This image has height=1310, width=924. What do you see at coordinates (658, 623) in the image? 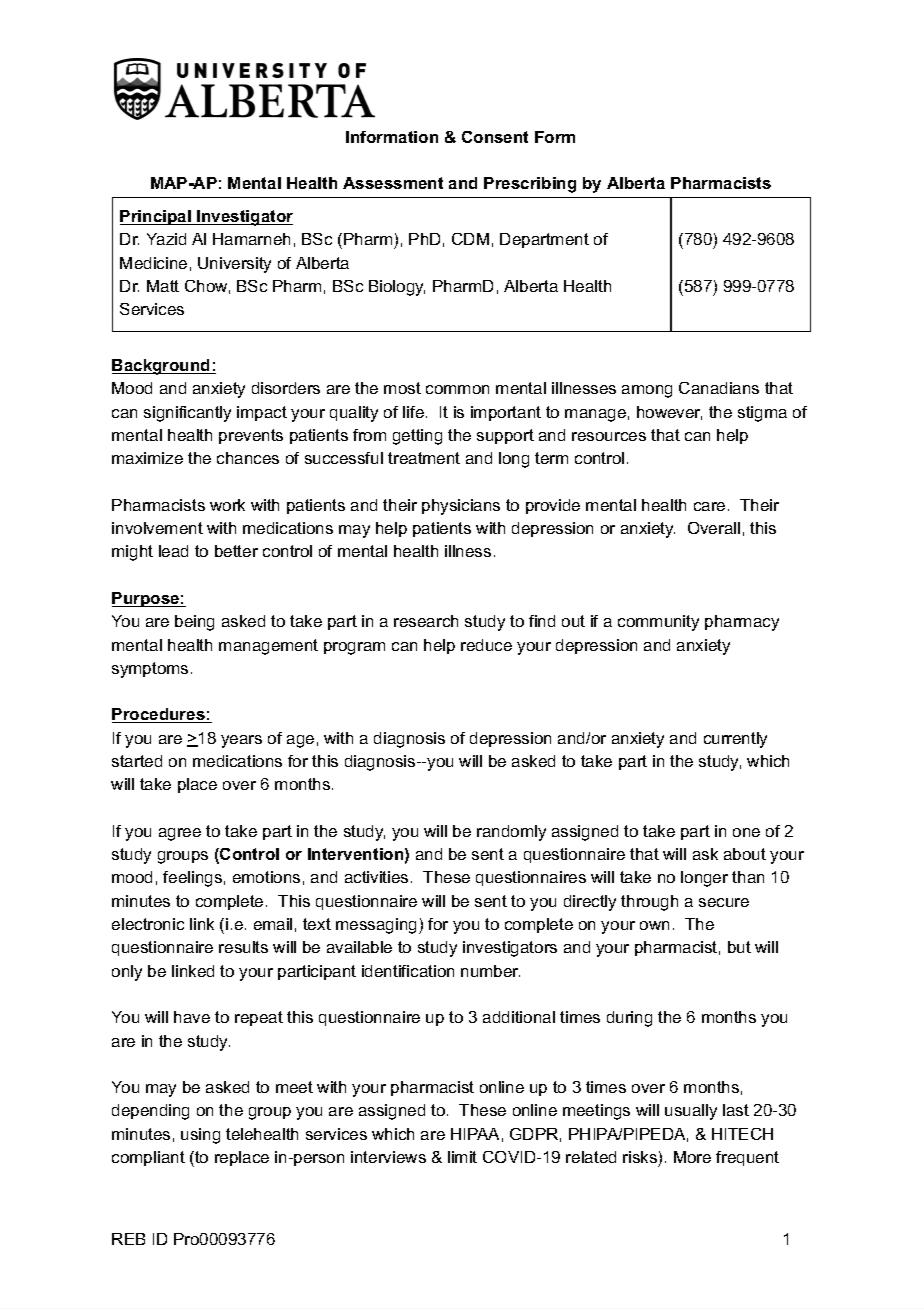
I see `community` at bounding box center [658, 623].
